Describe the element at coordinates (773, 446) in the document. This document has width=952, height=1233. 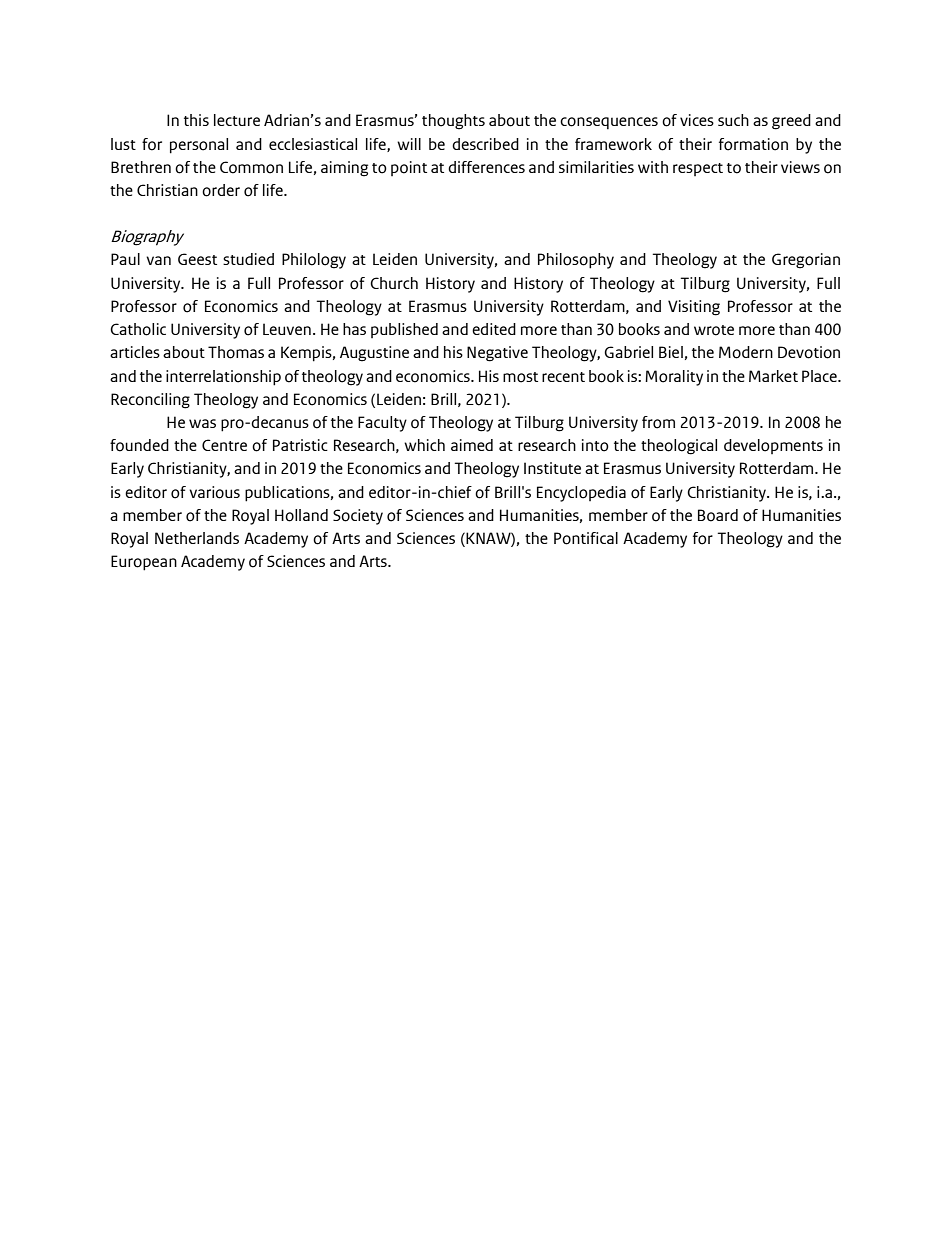
I see `developments` at that location.
